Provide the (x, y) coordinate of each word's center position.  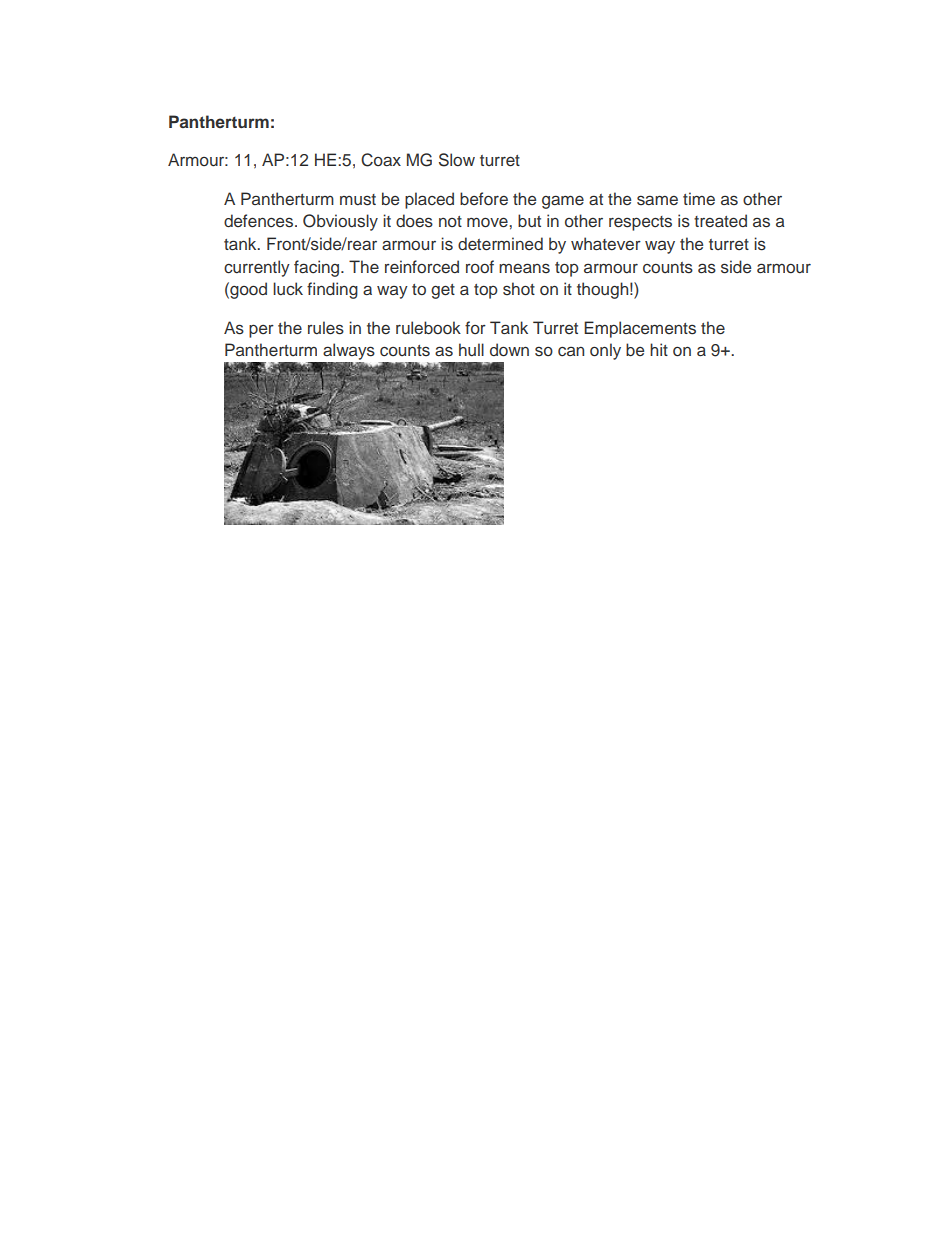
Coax (381, 160)
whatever (606, 244)
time (699, 199)
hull (471, 349)
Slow (457, 160)
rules (326, 328)
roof (480, 266)
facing (318, 268)
